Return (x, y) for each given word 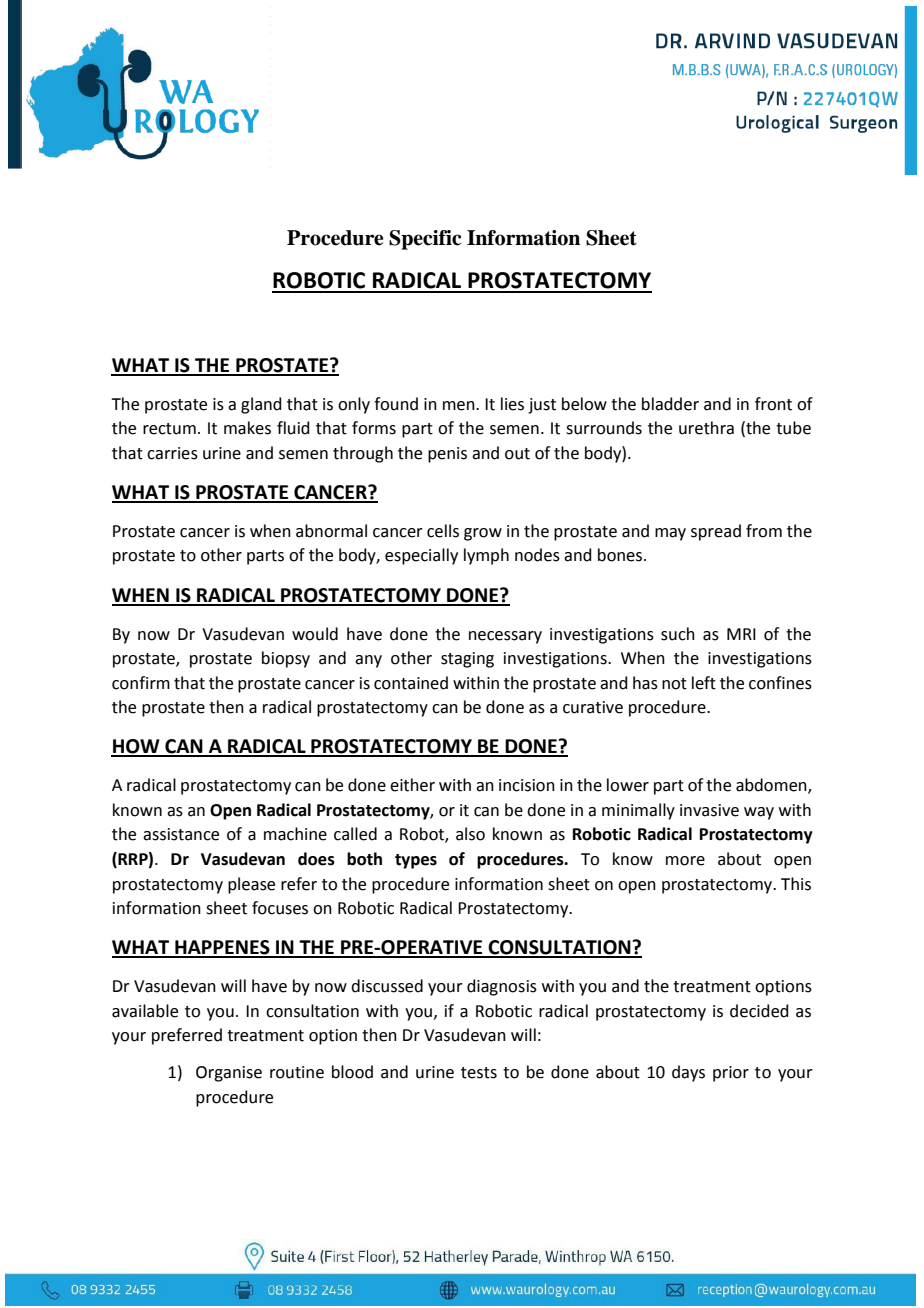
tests (479, 1073)
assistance (181, 834)
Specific (425, 240)
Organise (229, 1074)
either (412, 785)
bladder (670, 404)
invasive (709, 810)
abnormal (331, 531)
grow (483, 534)
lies (512, 404)
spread (716, 532)
